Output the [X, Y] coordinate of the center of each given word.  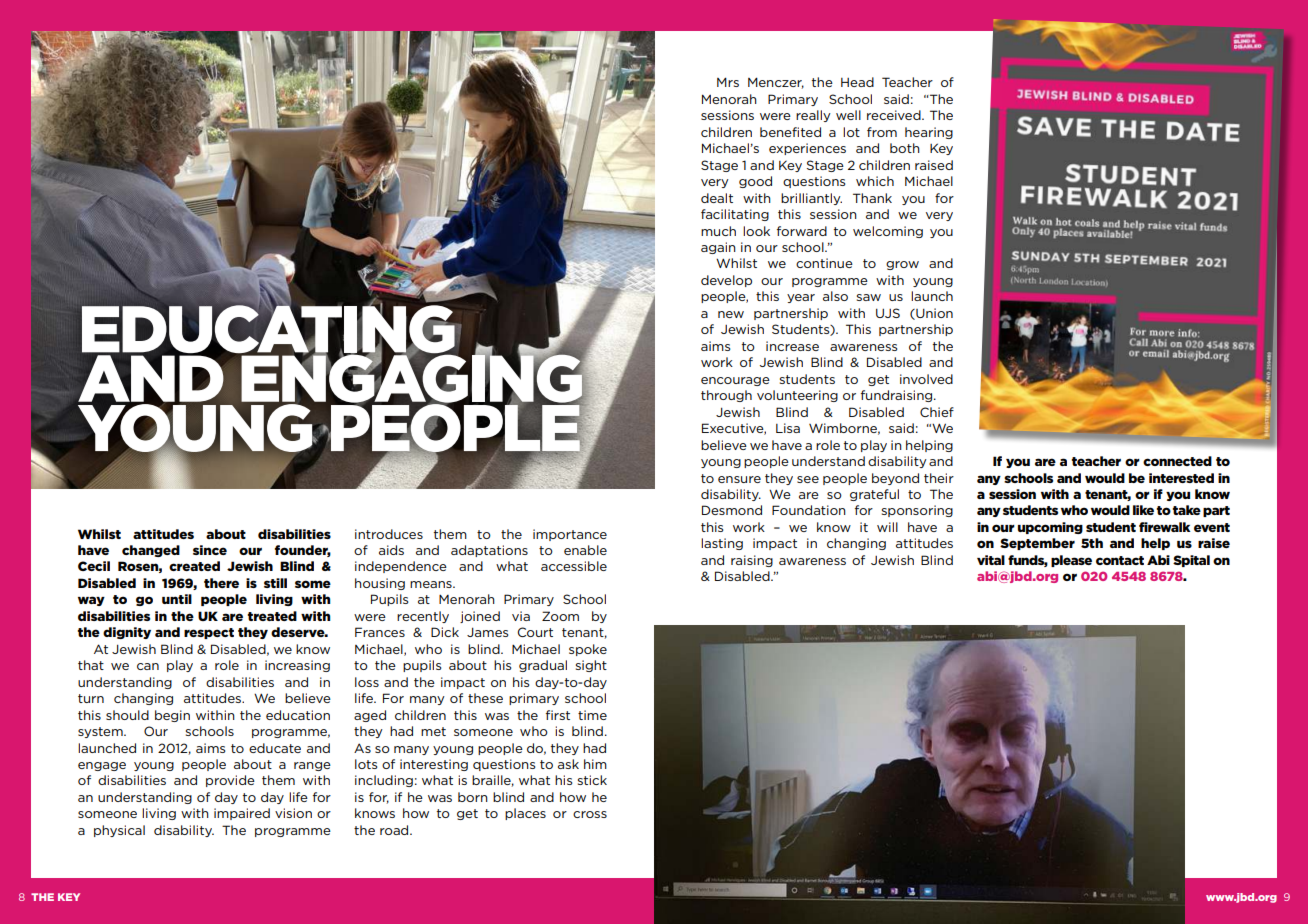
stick [592, 780]
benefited [790, 132]
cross [590, 814]
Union [933, 314]
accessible [574, 566]
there [221, 583]
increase [792, 346]
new [731, 314]
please [1071, 561]
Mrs [728, 82]
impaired [242, 814]
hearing [929, 133]
